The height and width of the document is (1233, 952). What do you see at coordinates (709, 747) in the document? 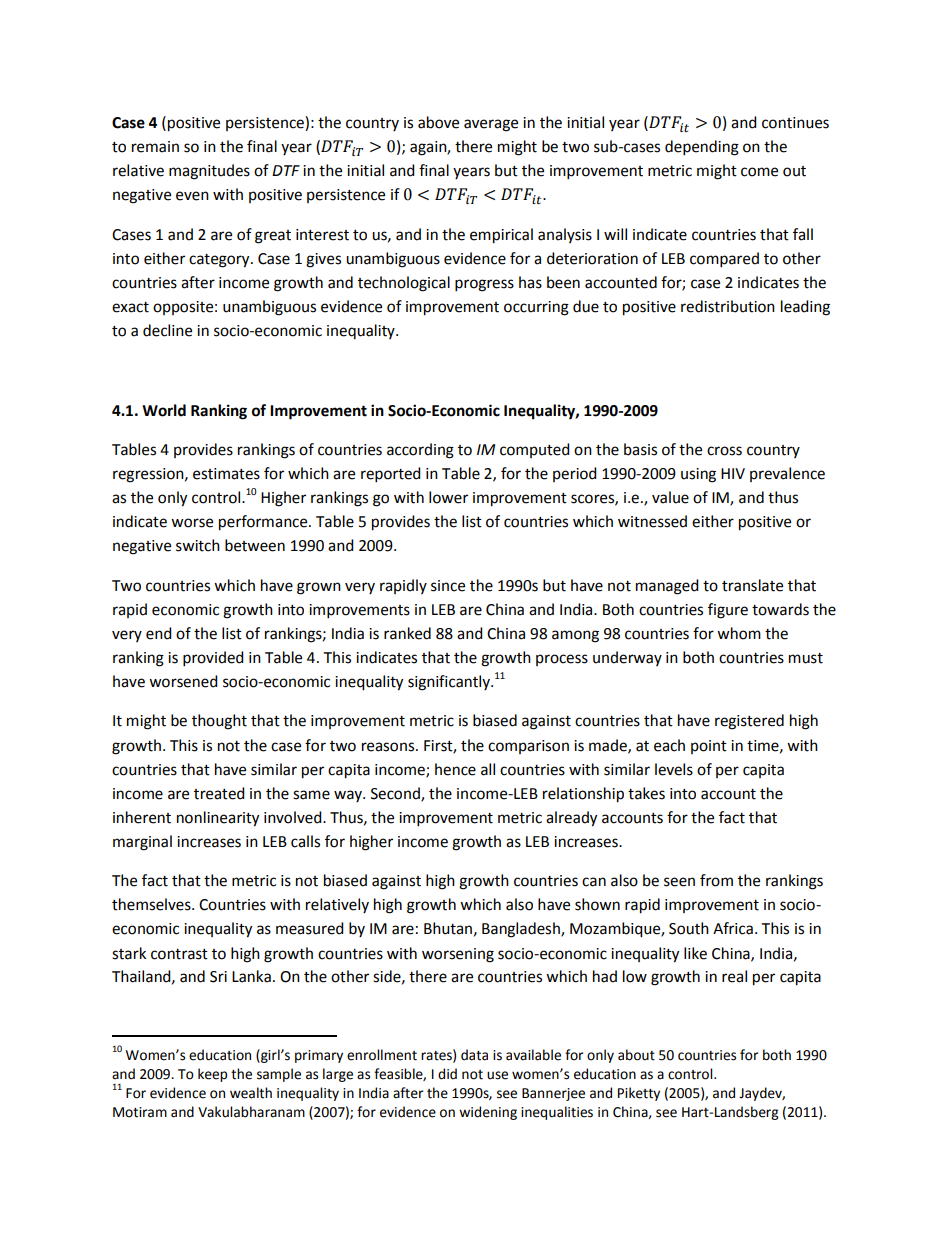
I see `point` at bounding box center [709, 747].
